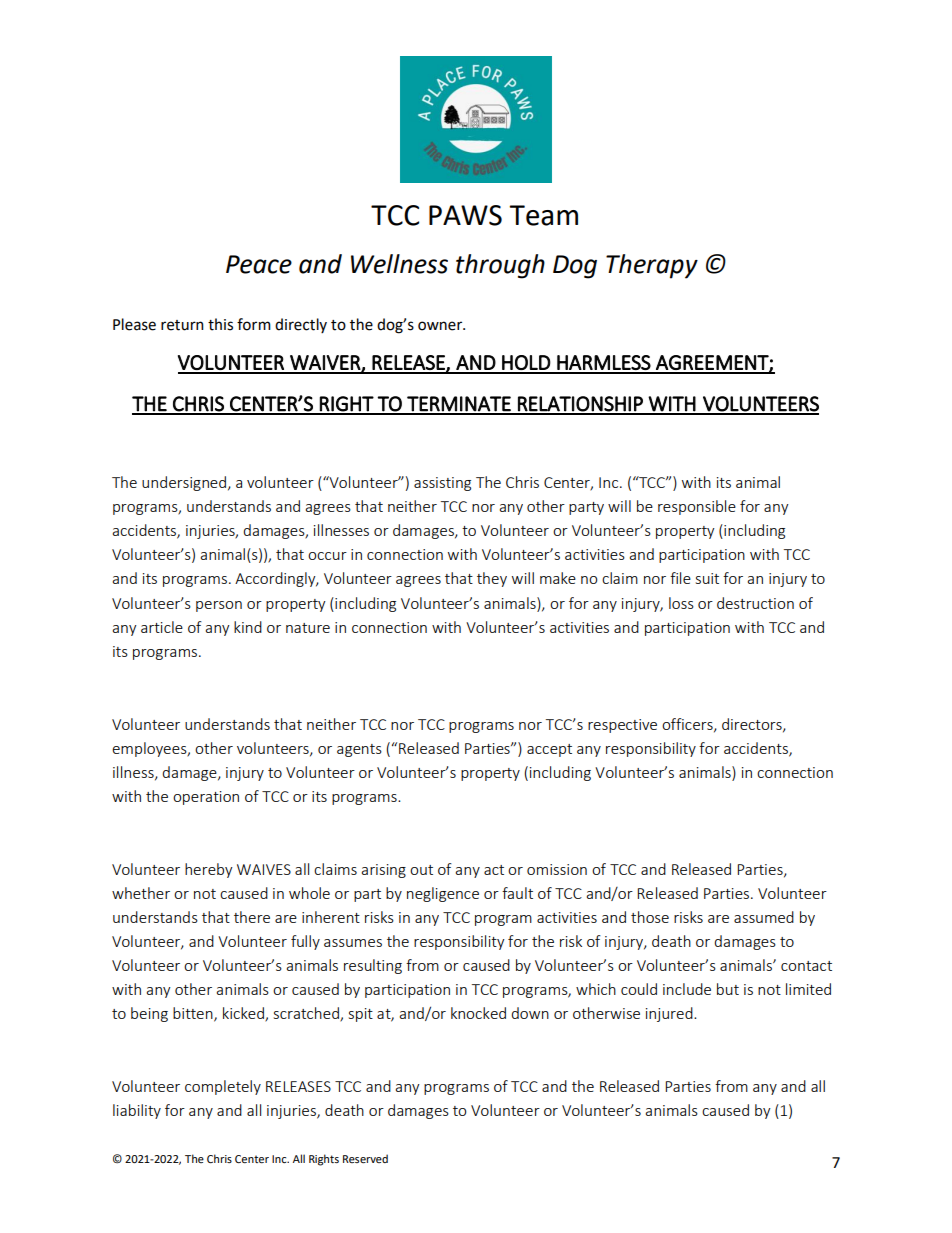  I want to click on Reserved, so click(365, 1158).
